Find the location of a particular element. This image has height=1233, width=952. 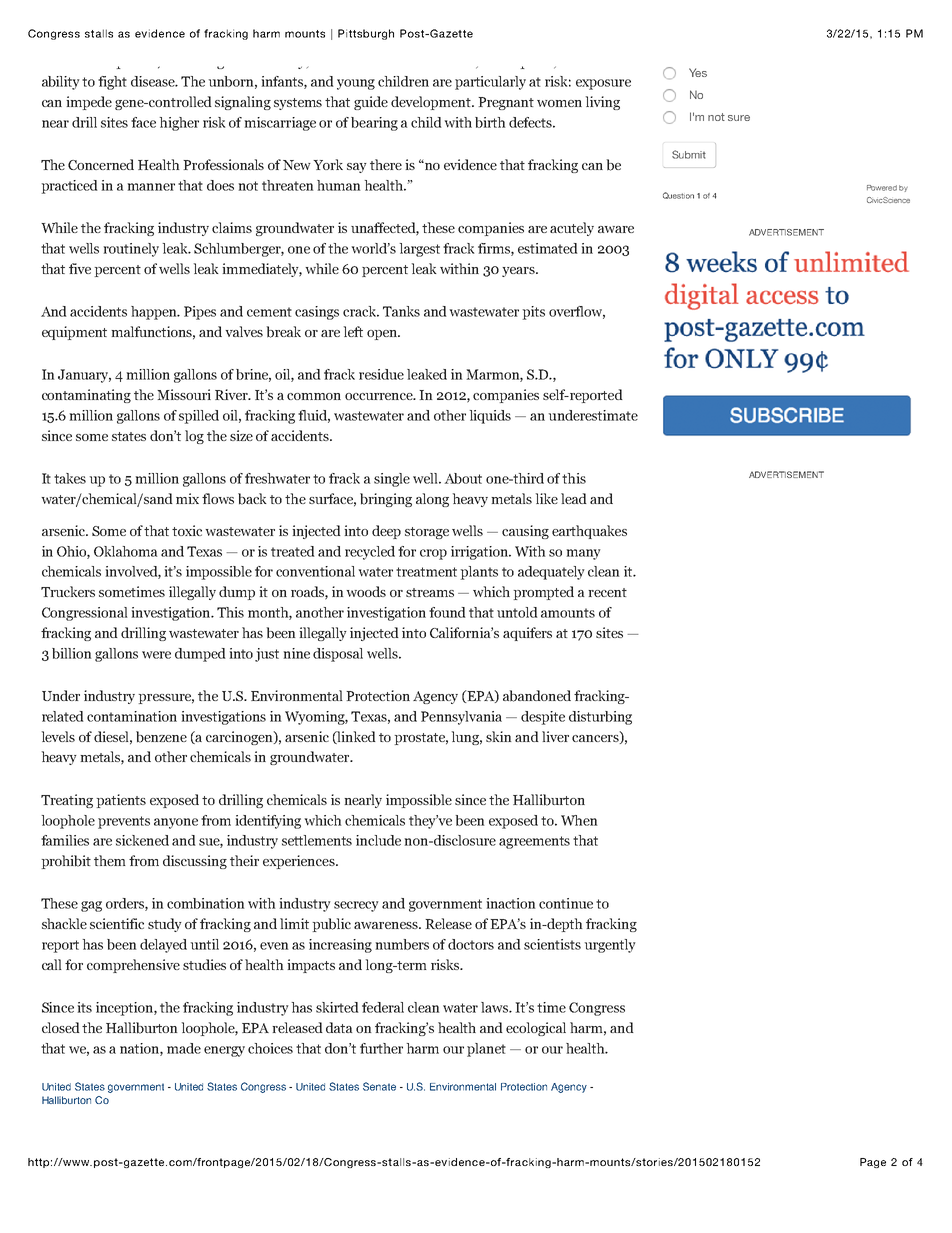

made is located at coordinates (184, 1048).
